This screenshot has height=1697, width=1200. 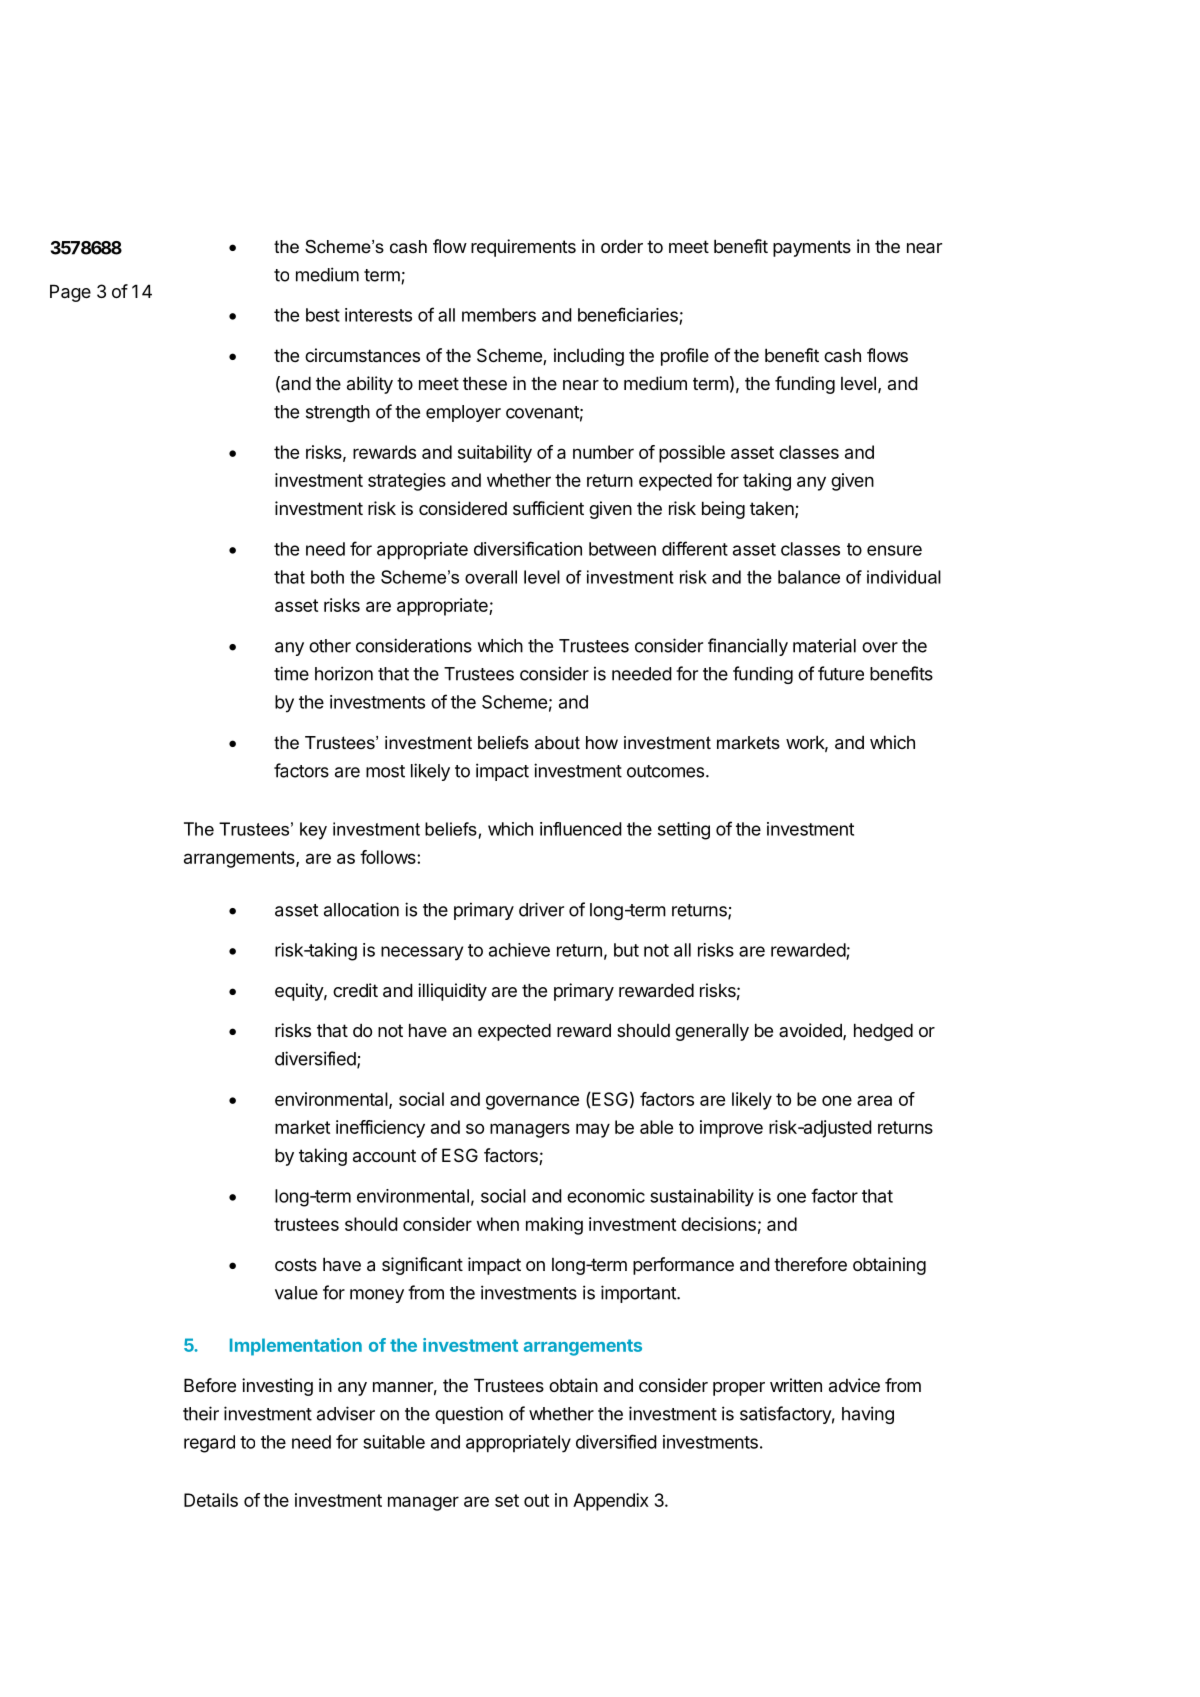 I want to click on when, so click(x=498, y=1224).
